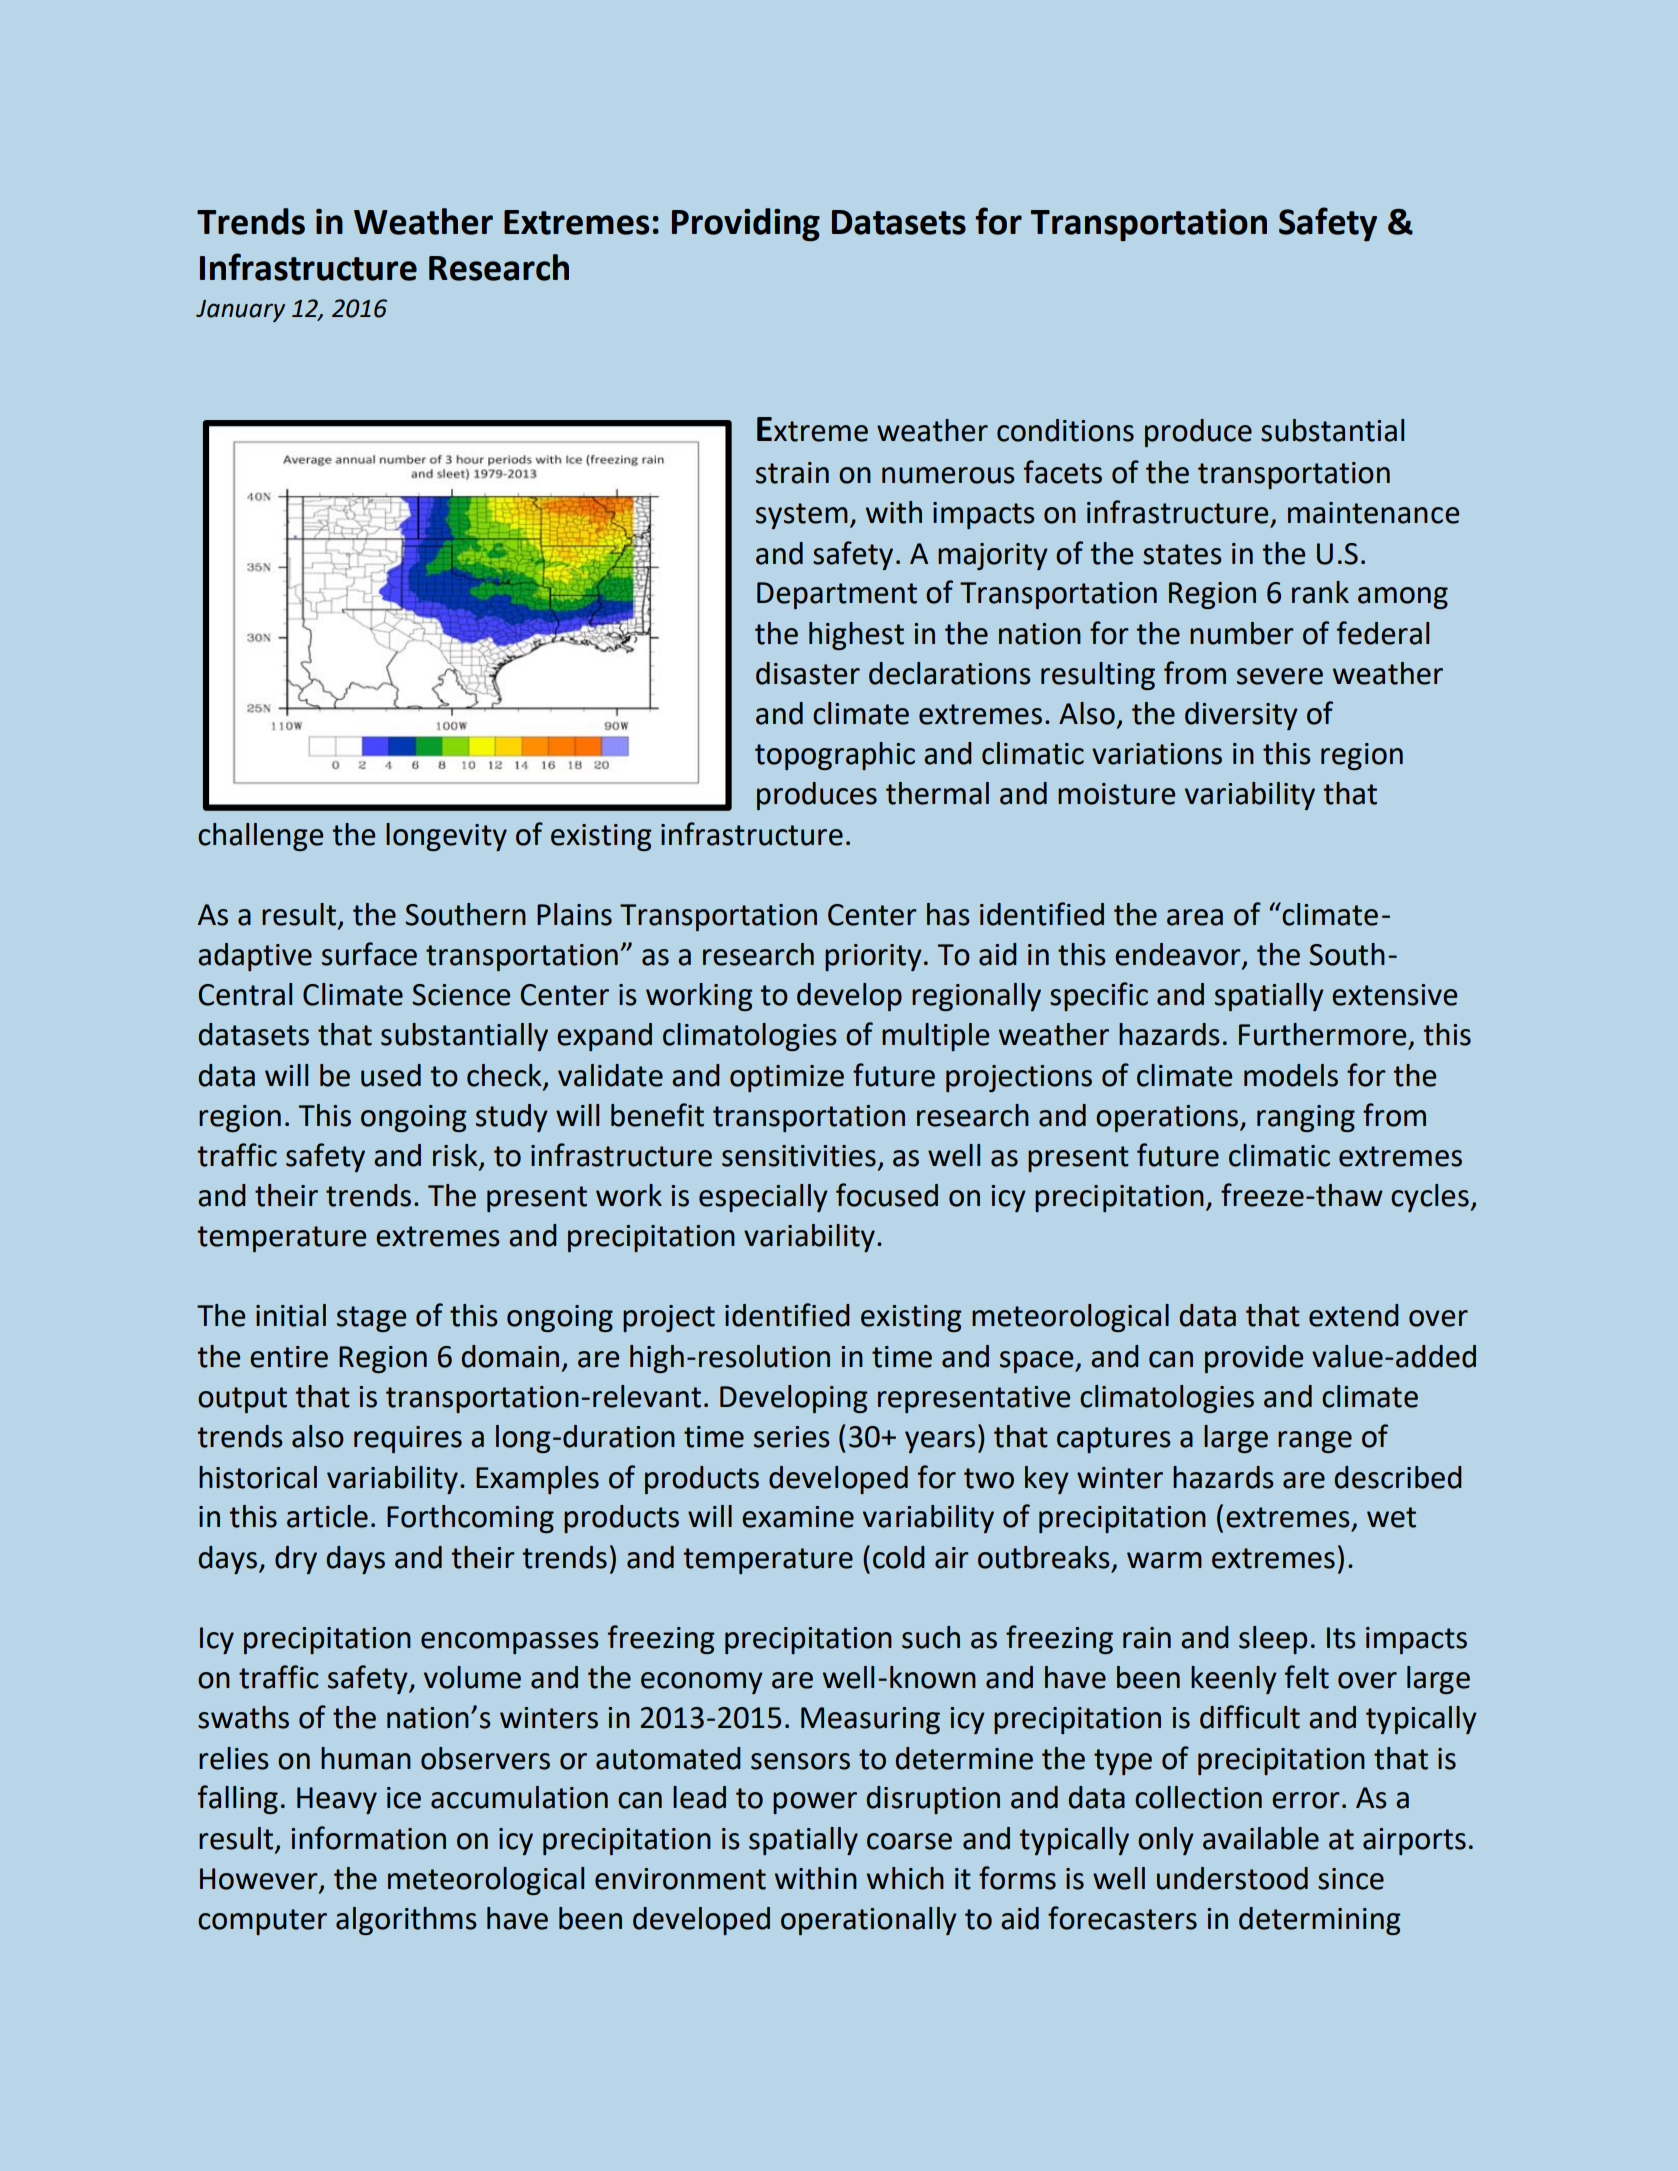 This image has width=1678, height=2171. What do you see at coordinates (905, 1878) in the image?
I see `which` at bounding box center [905, 1878].
